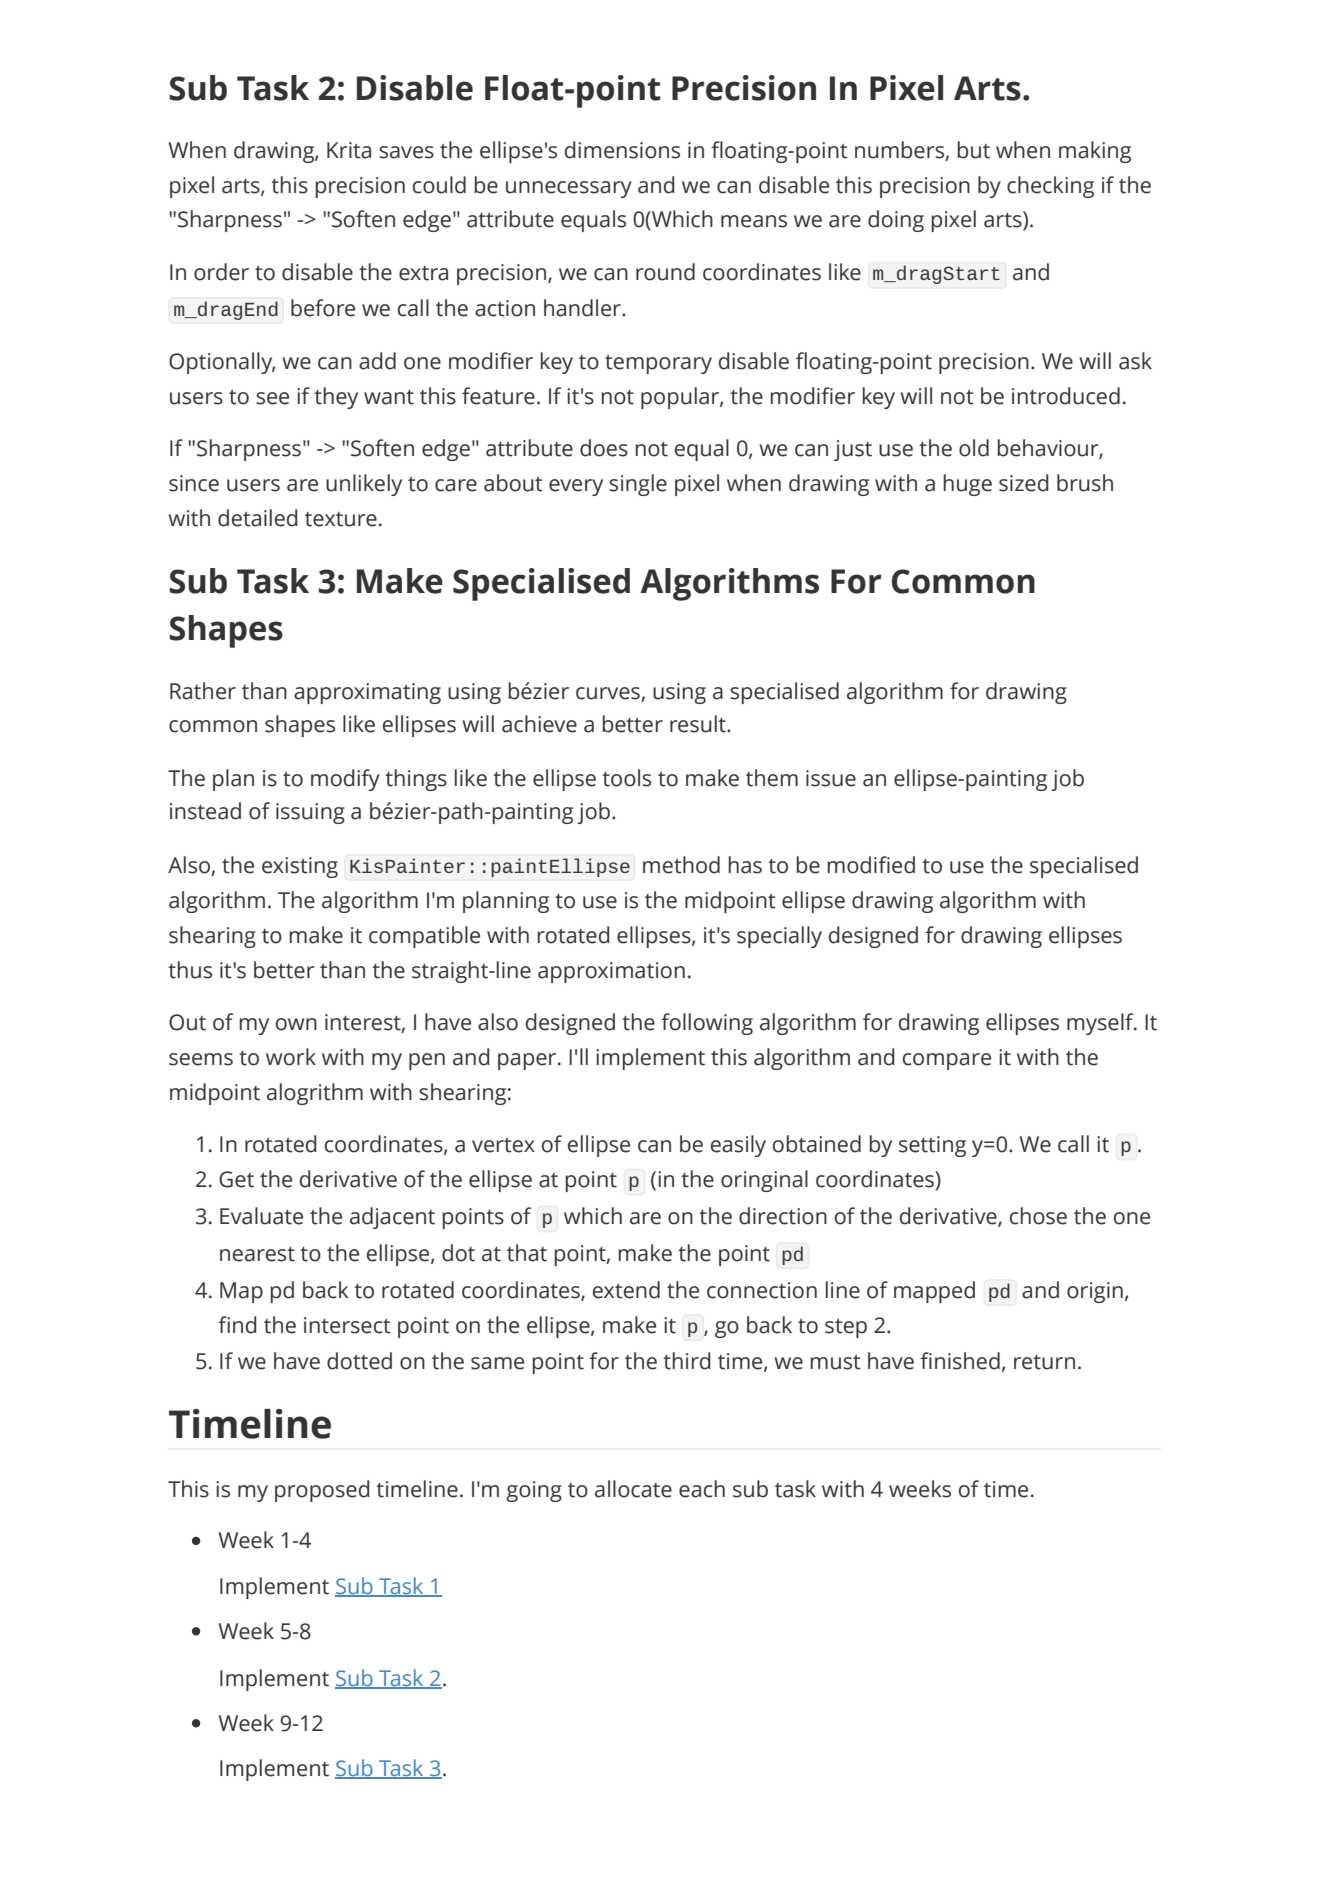 Image resolution: width=1327 pixels, height=1877 pixels. Describe the element at coordinates (960, 1361) in the screenshot. I see `finished` at that location.
